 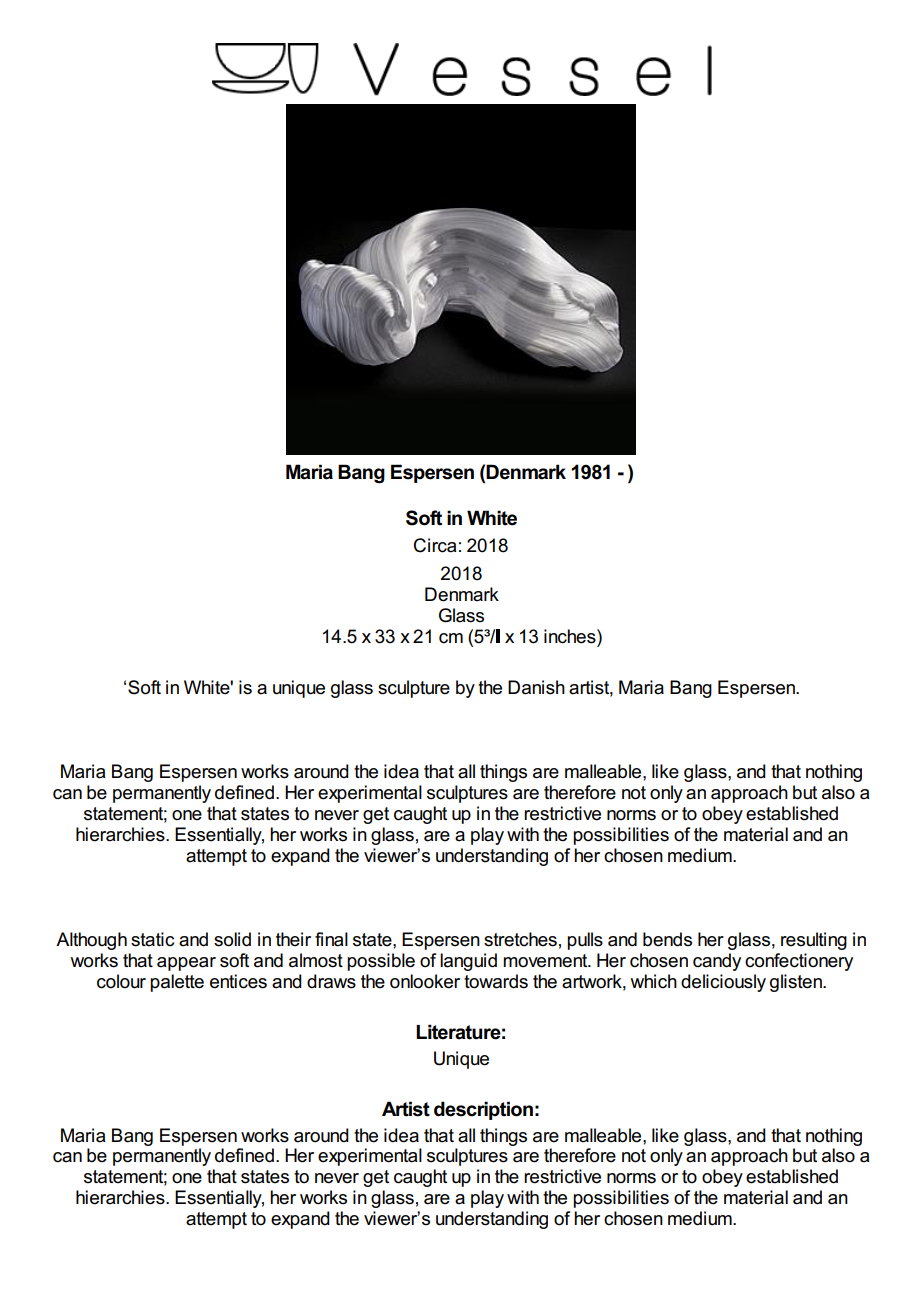 I want to click on Danish, so click(x=536, y=687).
